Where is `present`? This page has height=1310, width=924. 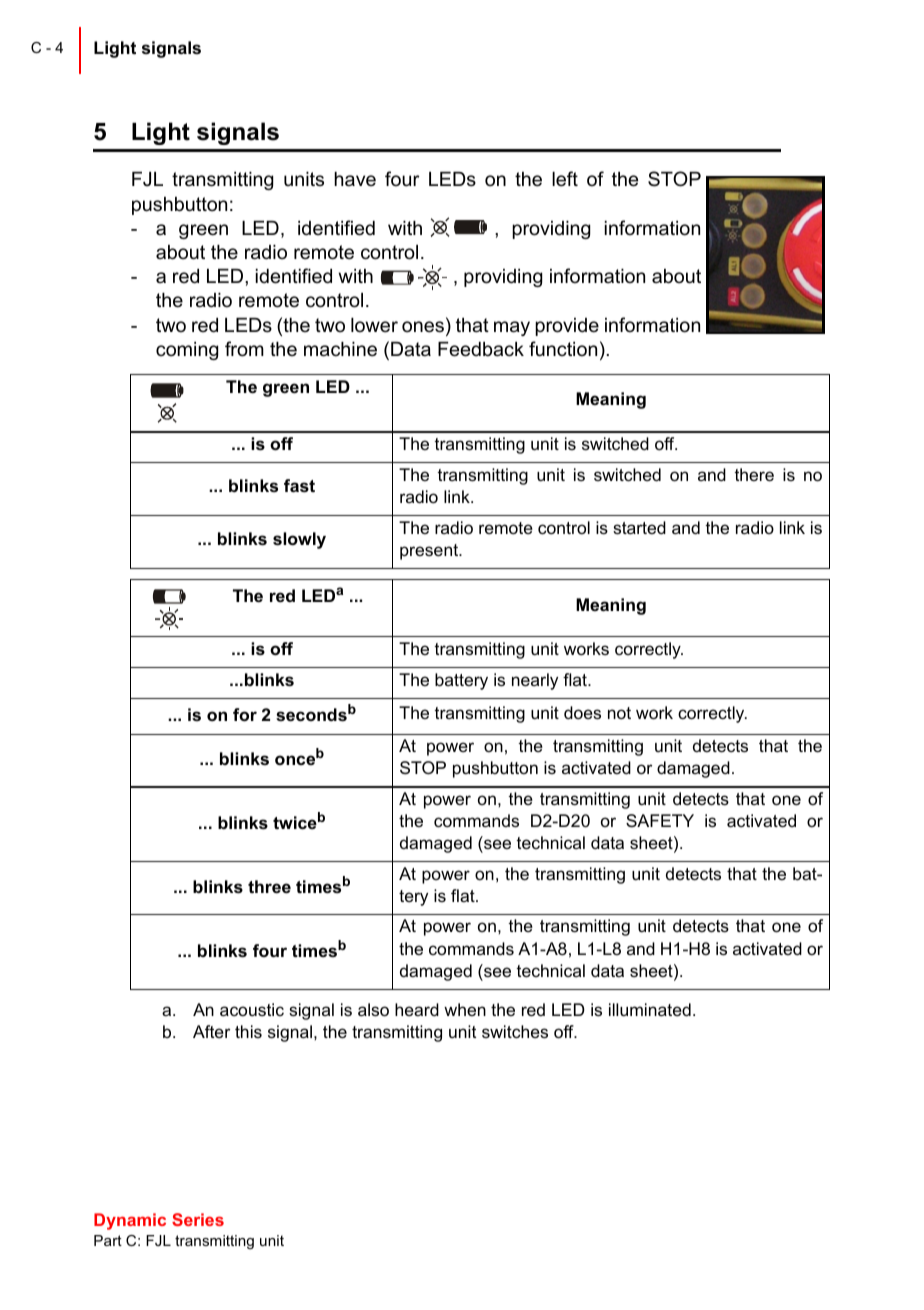 present is located at coordinates (430, 552).
